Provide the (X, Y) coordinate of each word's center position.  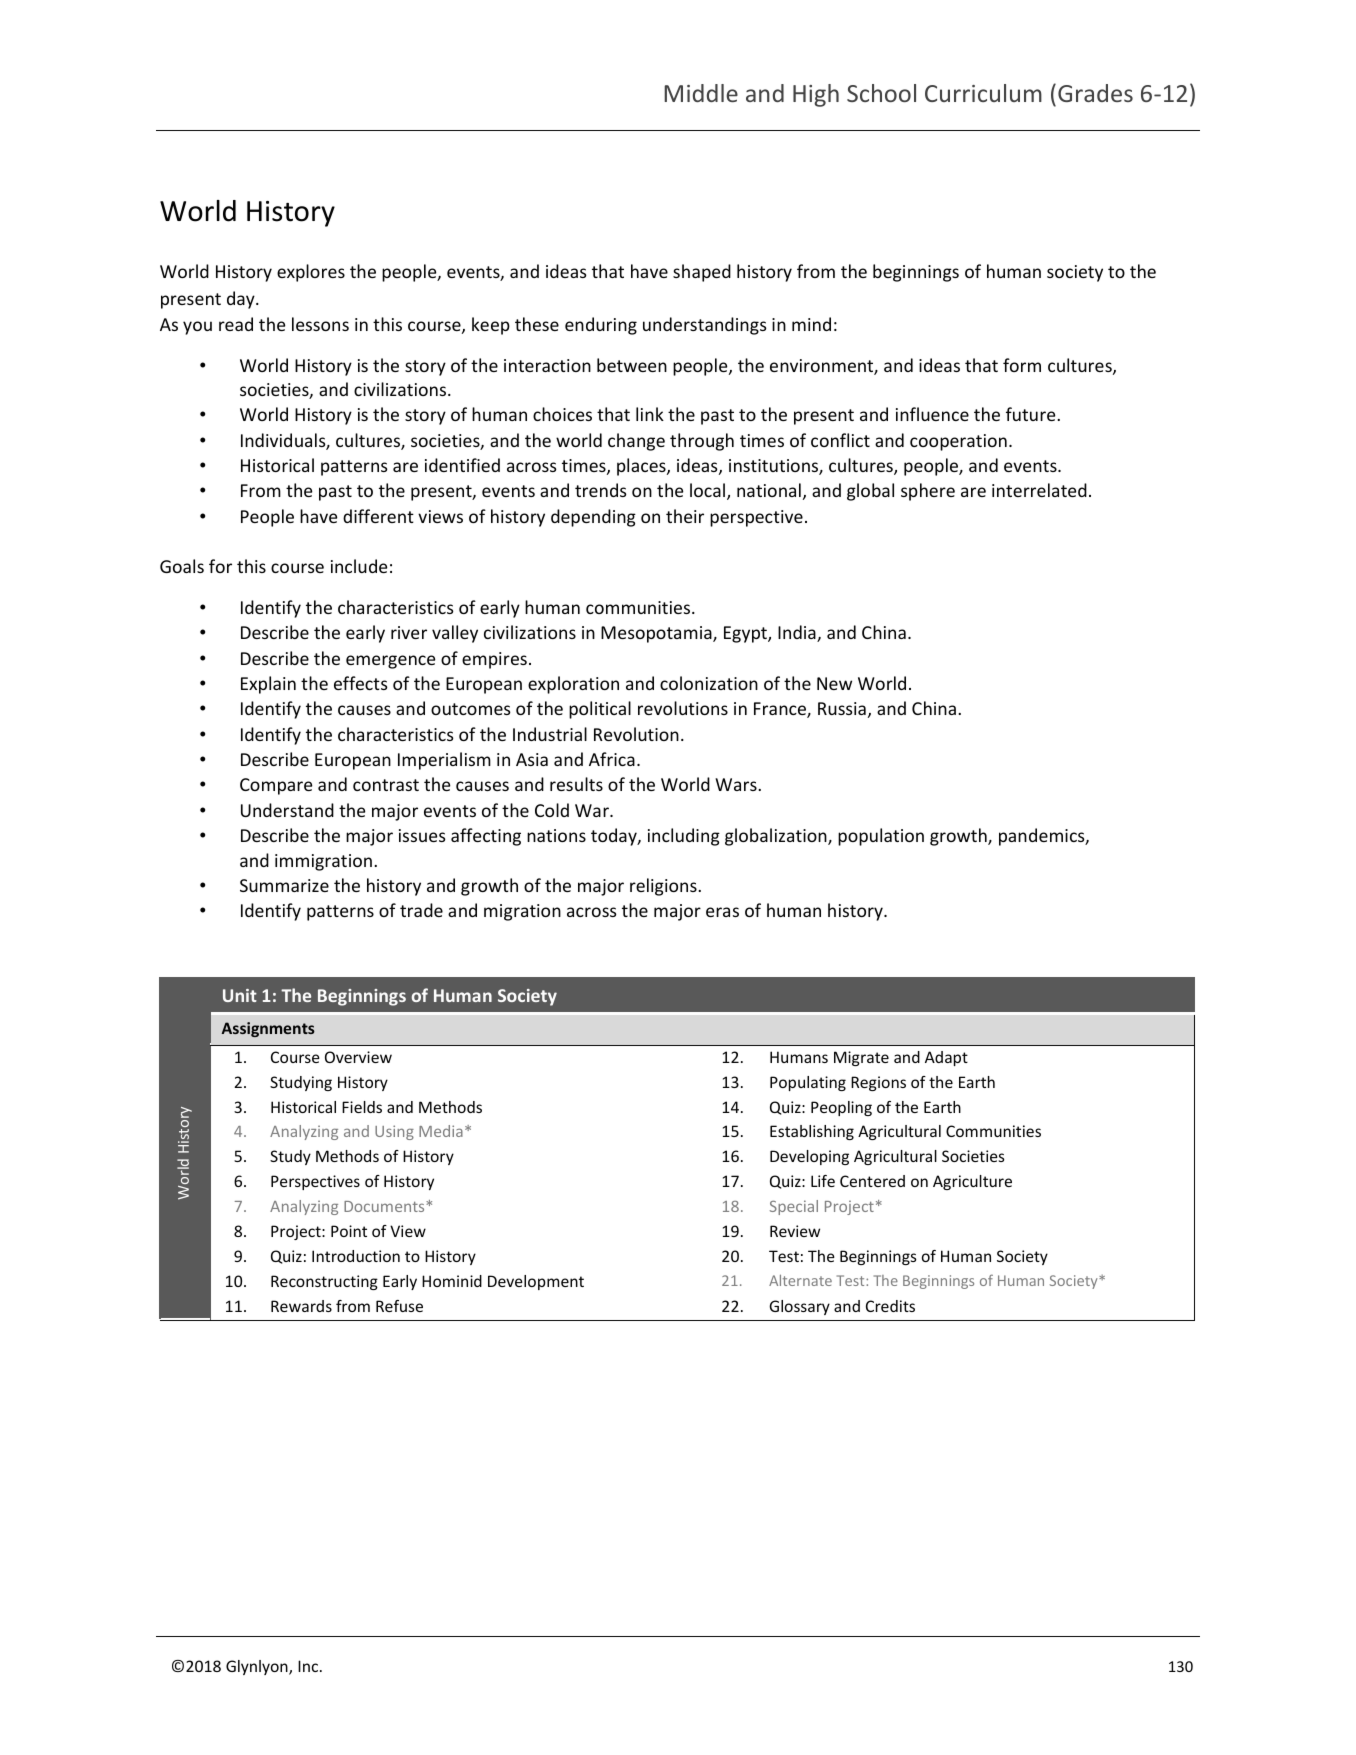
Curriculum (983, 93)
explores (311, 273)
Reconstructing (324, 1282)
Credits (890, 1306)
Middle (701, 93)
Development (536, 1282)
